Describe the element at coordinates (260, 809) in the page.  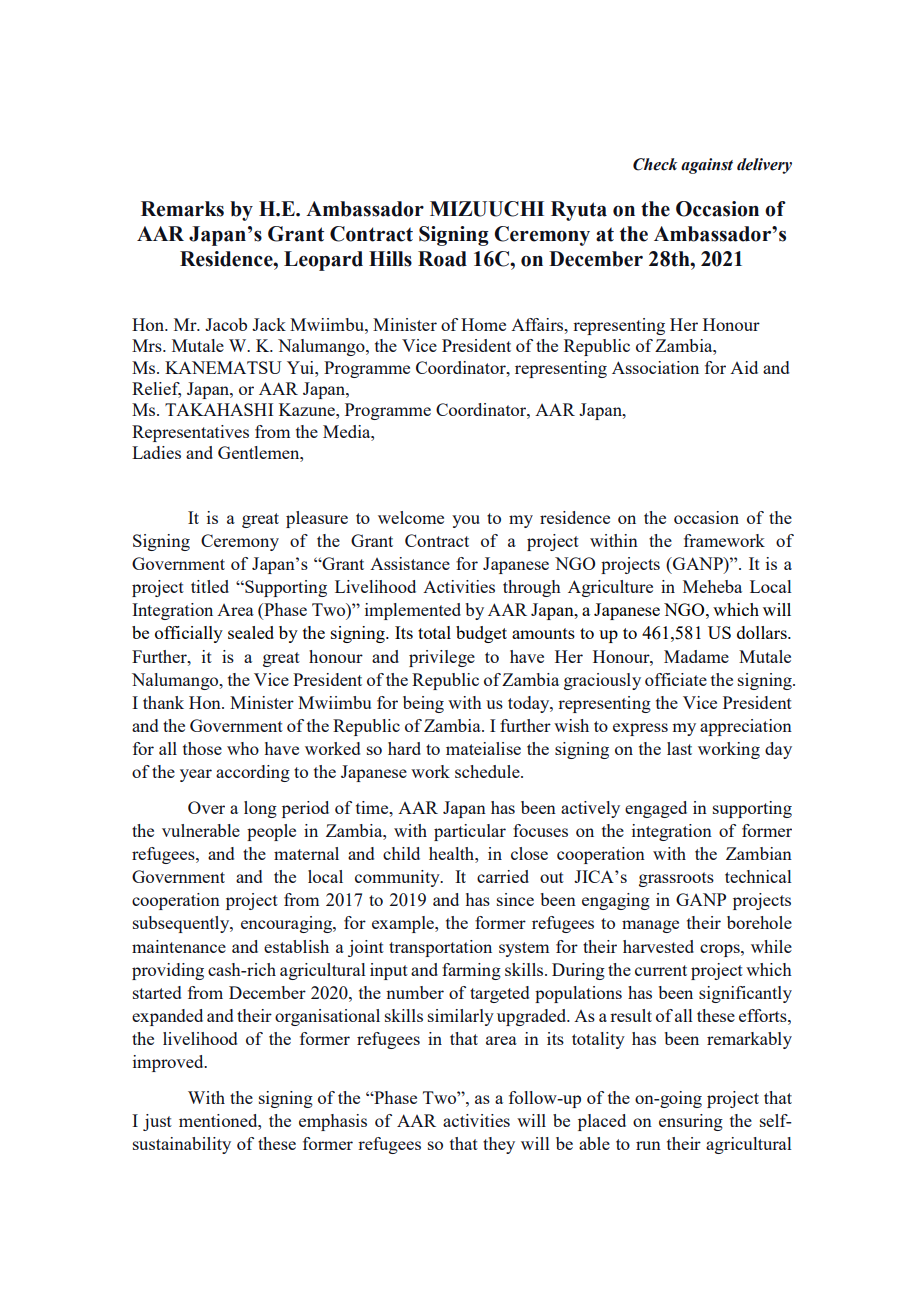
I see `long` at that location.
